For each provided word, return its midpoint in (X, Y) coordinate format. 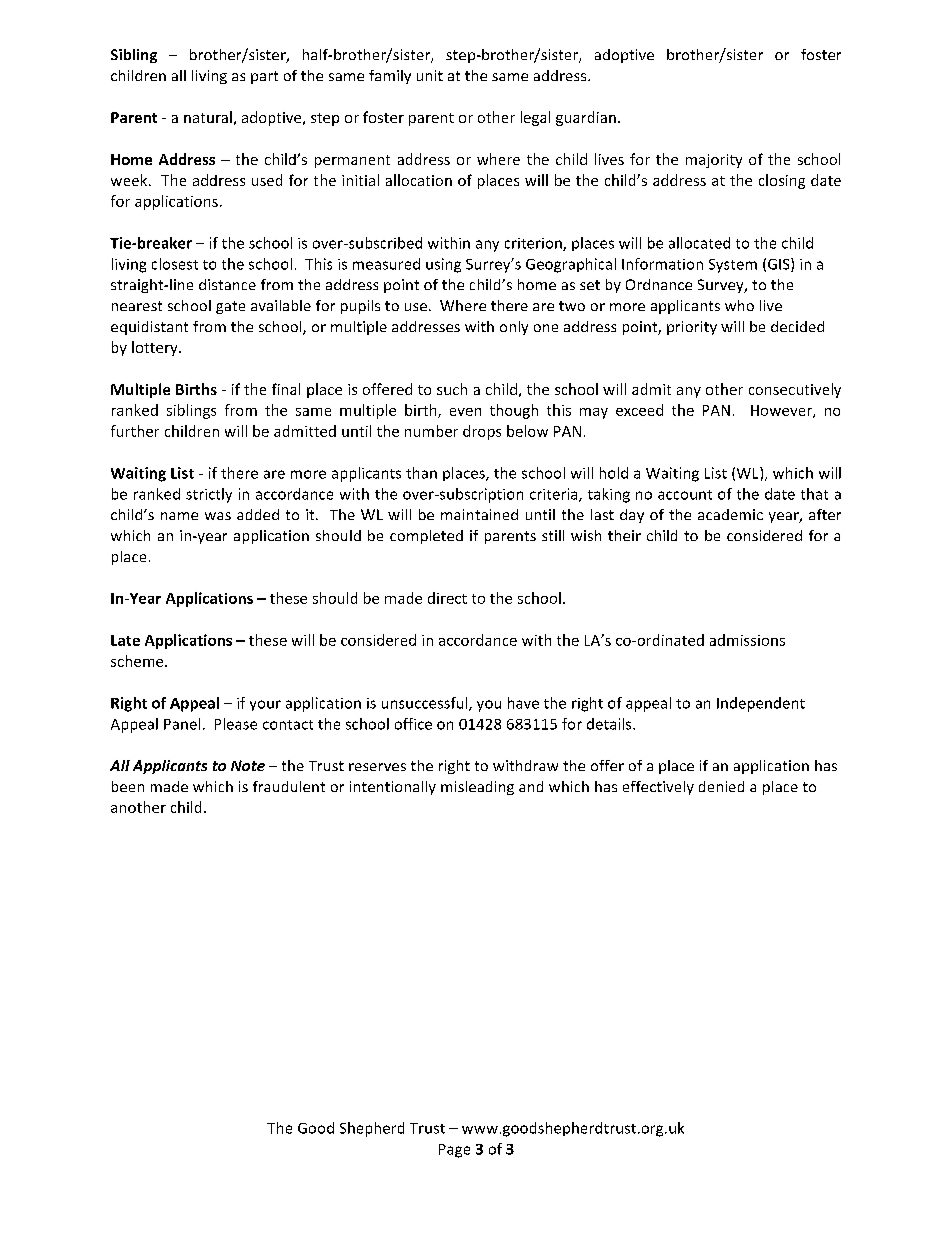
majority (714, 161)
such (452, 389)
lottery (156, 348)
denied (721, 786)
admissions (747, 640)
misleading (477, 788)
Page (454, 1151)
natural (208, 117)
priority (692, 328)
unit (430, 75)
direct (447, 598)
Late (125, 640)
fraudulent (289, 786)
